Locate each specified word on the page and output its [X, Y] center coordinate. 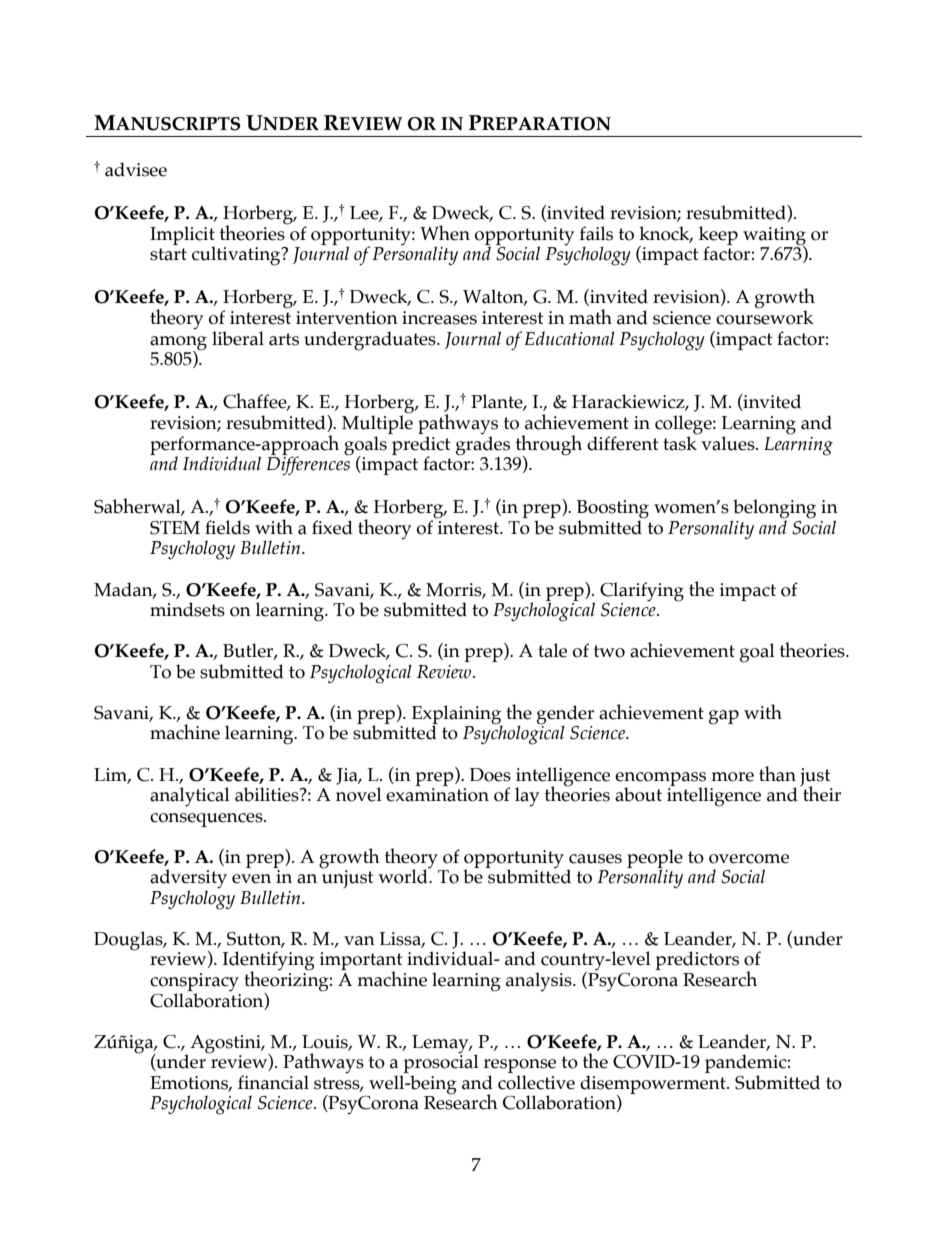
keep [718, 236]
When [445, 233]
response [519, 1067]
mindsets [187, 609]
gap [724, 717]
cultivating [237, 256]
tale [552, 650]
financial [273, 1082]
